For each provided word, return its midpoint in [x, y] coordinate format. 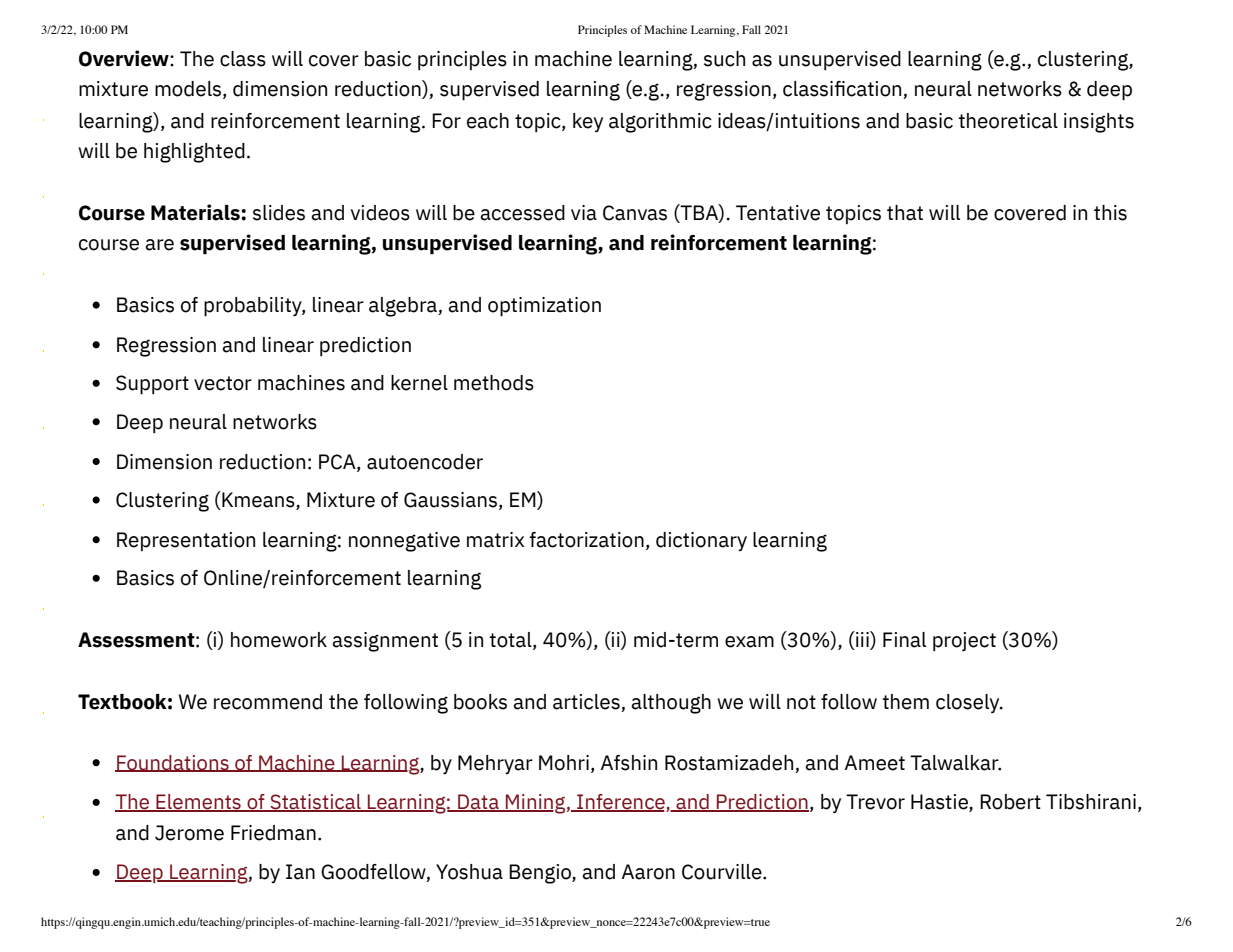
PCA [338, 462]
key [588, 122]
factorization [586, 540]
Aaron [648, 872]
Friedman [273, 833]
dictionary [701, 541]
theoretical [1008, 121]
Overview [125, 58]
